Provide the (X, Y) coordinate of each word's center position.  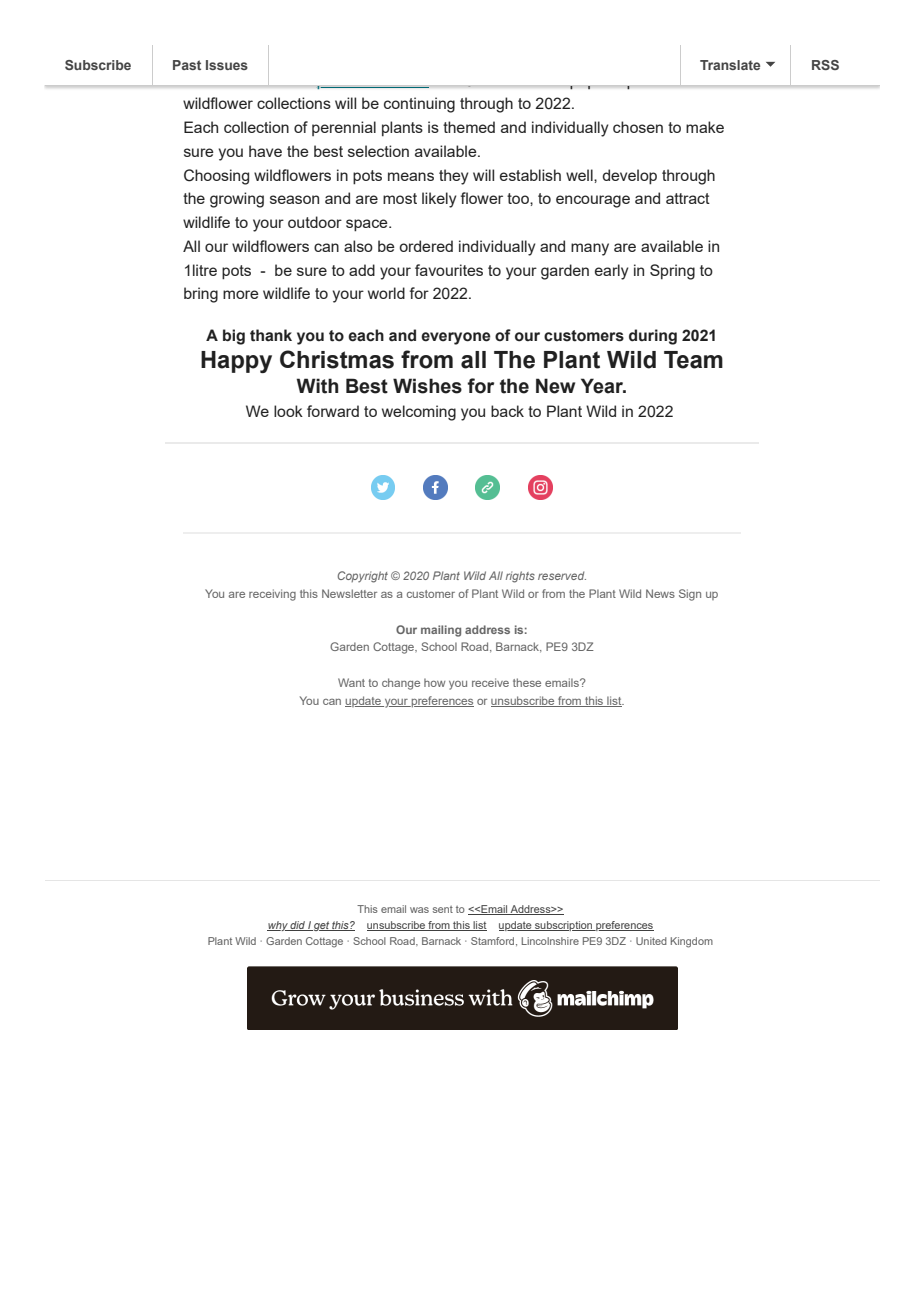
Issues (227, 65)
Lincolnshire (550, 941)
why (278, 926)
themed (469, 127)
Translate (730, 65)
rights (520, 577)
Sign (690, 595)
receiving (272, 595)
